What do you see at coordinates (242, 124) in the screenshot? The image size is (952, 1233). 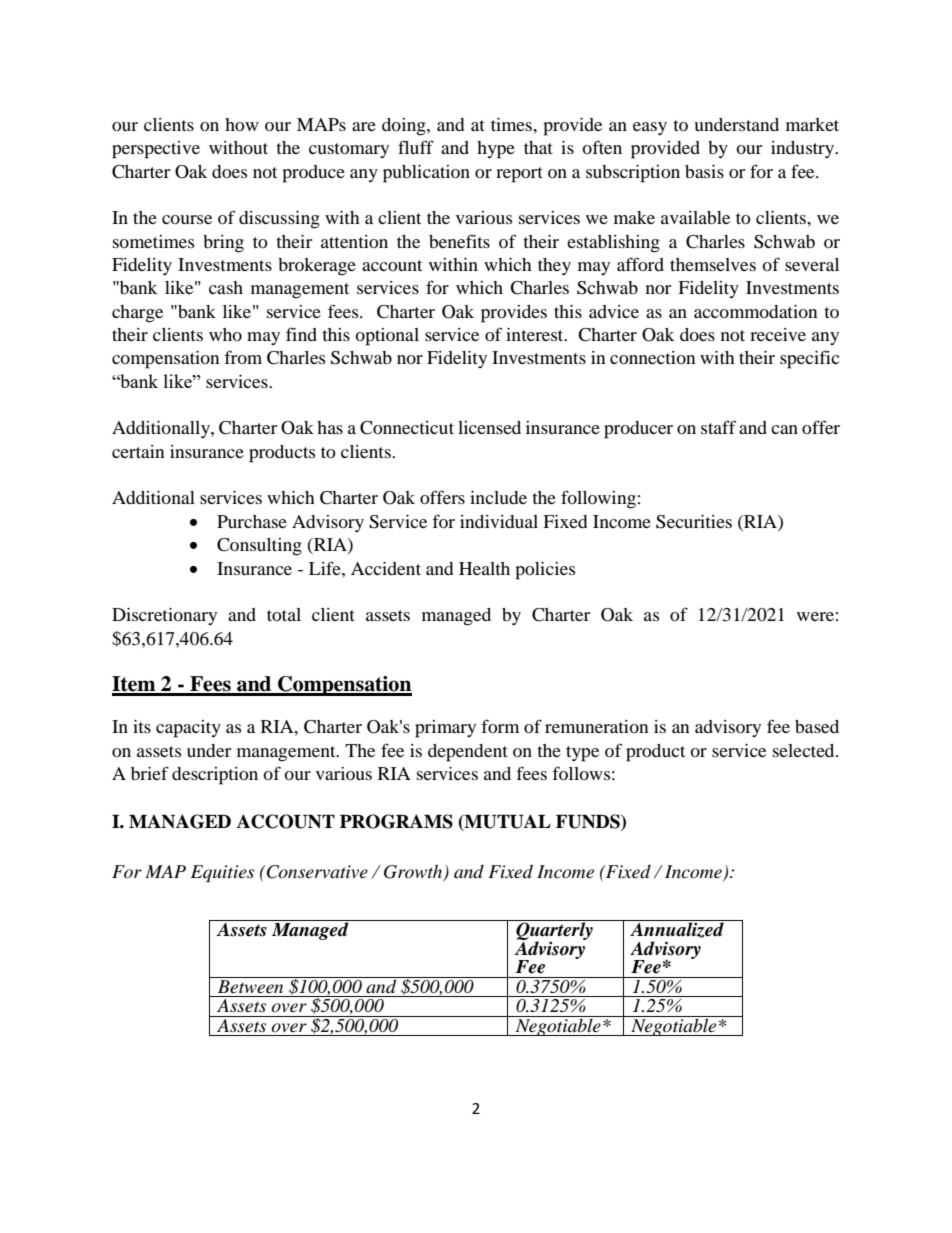 I see `how` at bounding box center [242, 124].
